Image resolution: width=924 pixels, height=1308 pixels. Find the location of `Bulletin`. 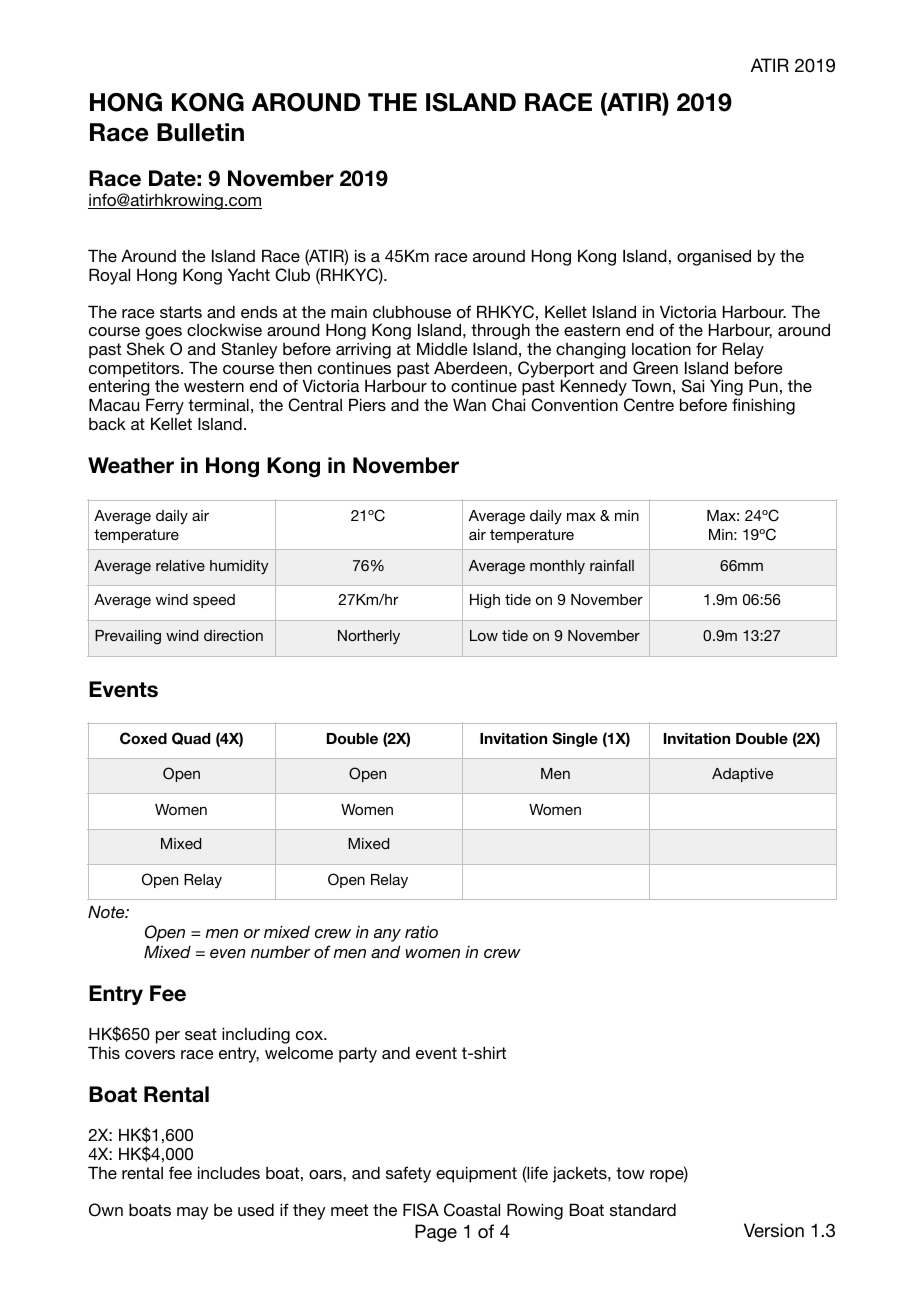

Bulletin is located at coordinates (200, 132).
